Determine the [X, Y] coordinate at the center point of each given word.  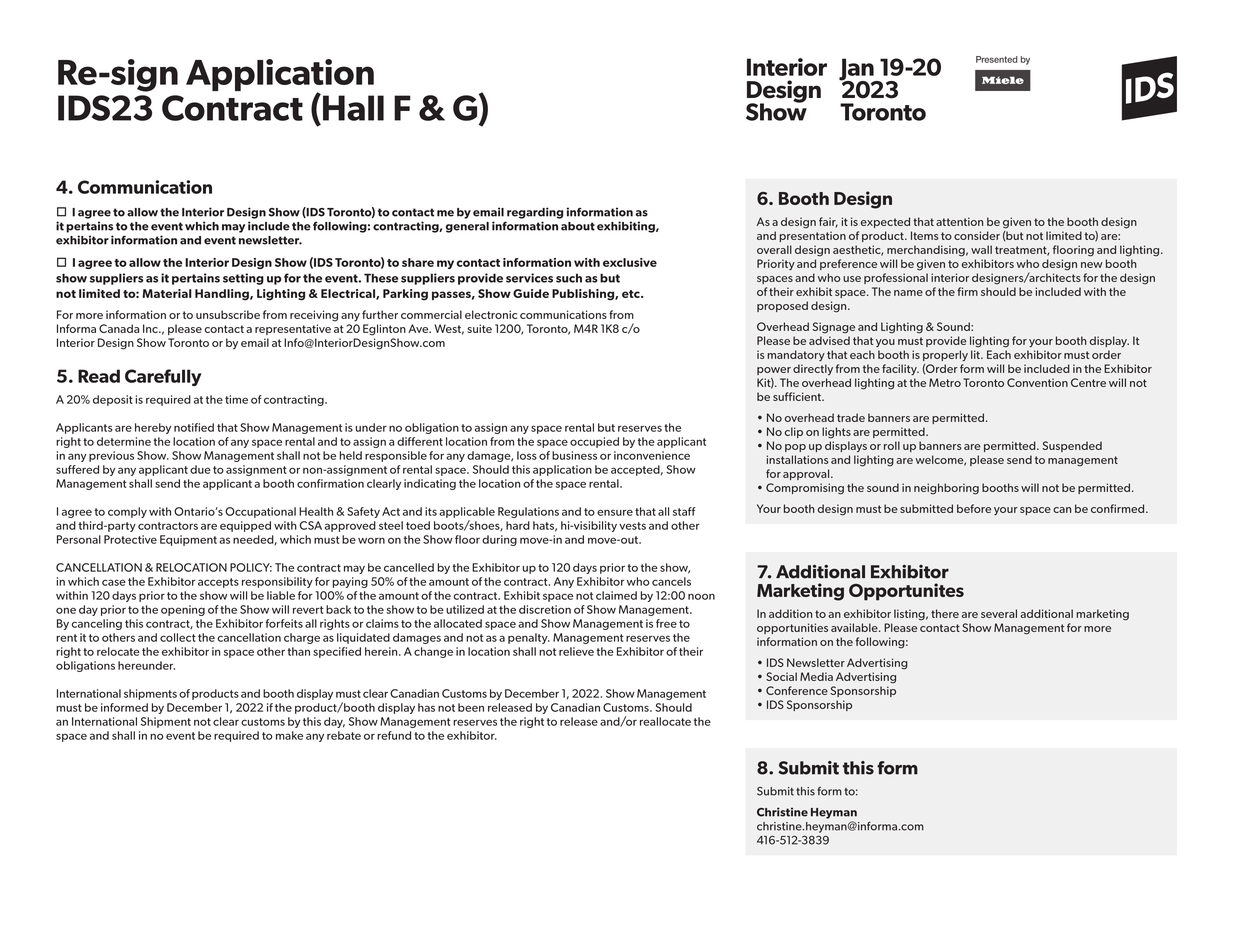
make [289, 735]
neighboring [946, 489]
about [578, 226]
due [200, 469]
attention [959, 221]
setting [243, 279]
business [574, 455]
